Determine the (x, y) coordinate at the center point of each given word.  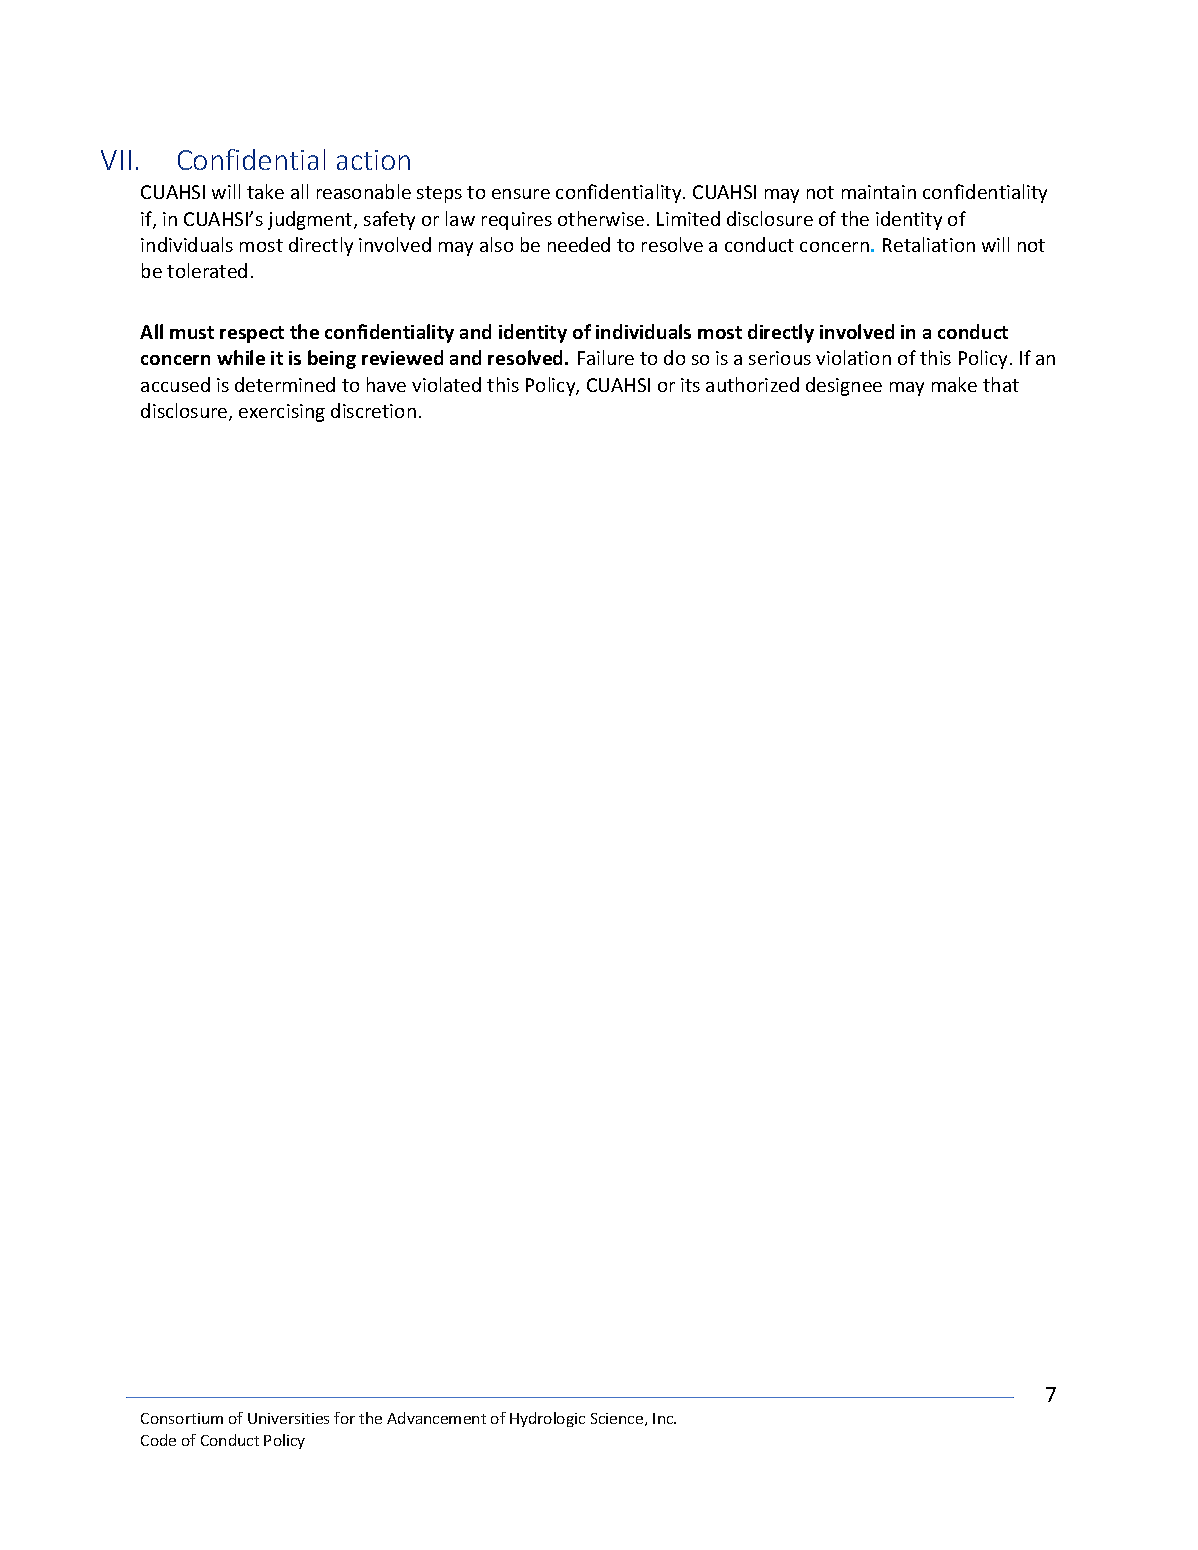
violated (446, 384)
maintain (879, 192)
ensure (521, 194)
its (690, 385)
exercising (282, 413)
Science (618, 1419)
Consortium (182, 1418)
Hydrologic (547, 1419)
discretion (373, 410)
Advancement (436, 1418)
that (1001, 384)
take (265, 191)
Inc (664, 1418)
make (954, 384)
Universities (288, 1418)
